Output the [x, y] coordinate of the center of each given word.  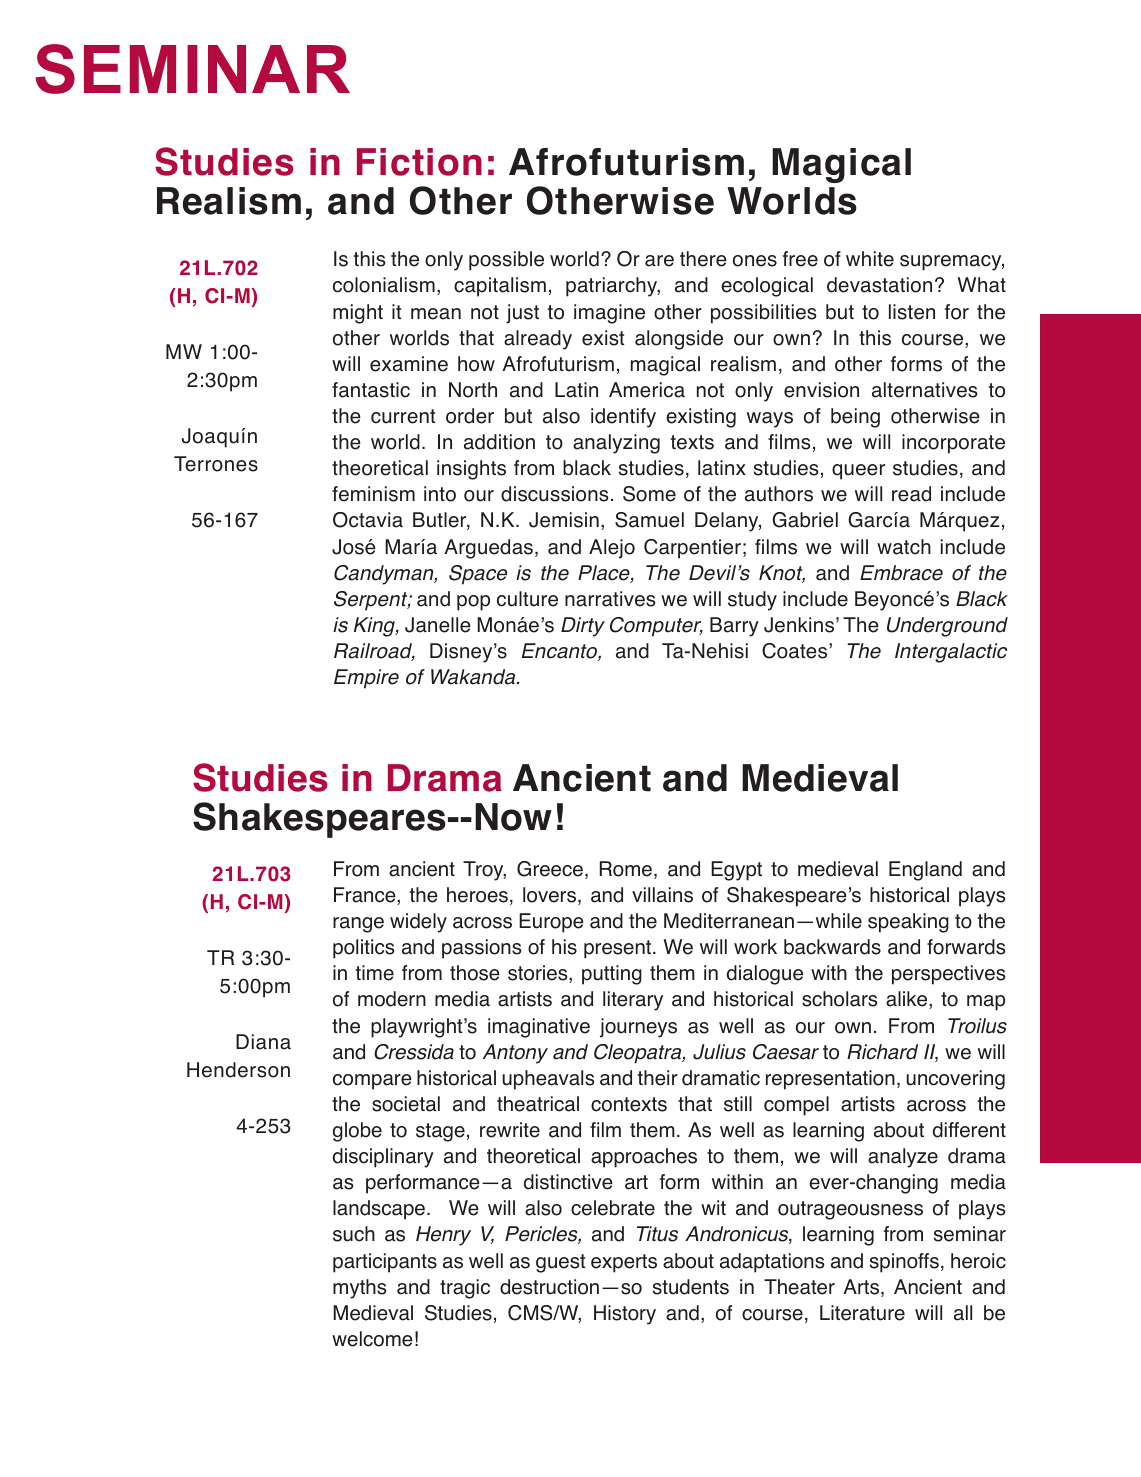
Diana [263, 1042]
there [703, 259]
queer [858, 472]
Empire [366, 679]
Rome [626, 869]
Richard [882, 1052]
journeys [638, 1028]
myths [359, 1289]
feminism [373, 494]
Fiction [419, 162]
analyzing [616, 444]
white [870, 259]
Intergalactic [951, 653]
